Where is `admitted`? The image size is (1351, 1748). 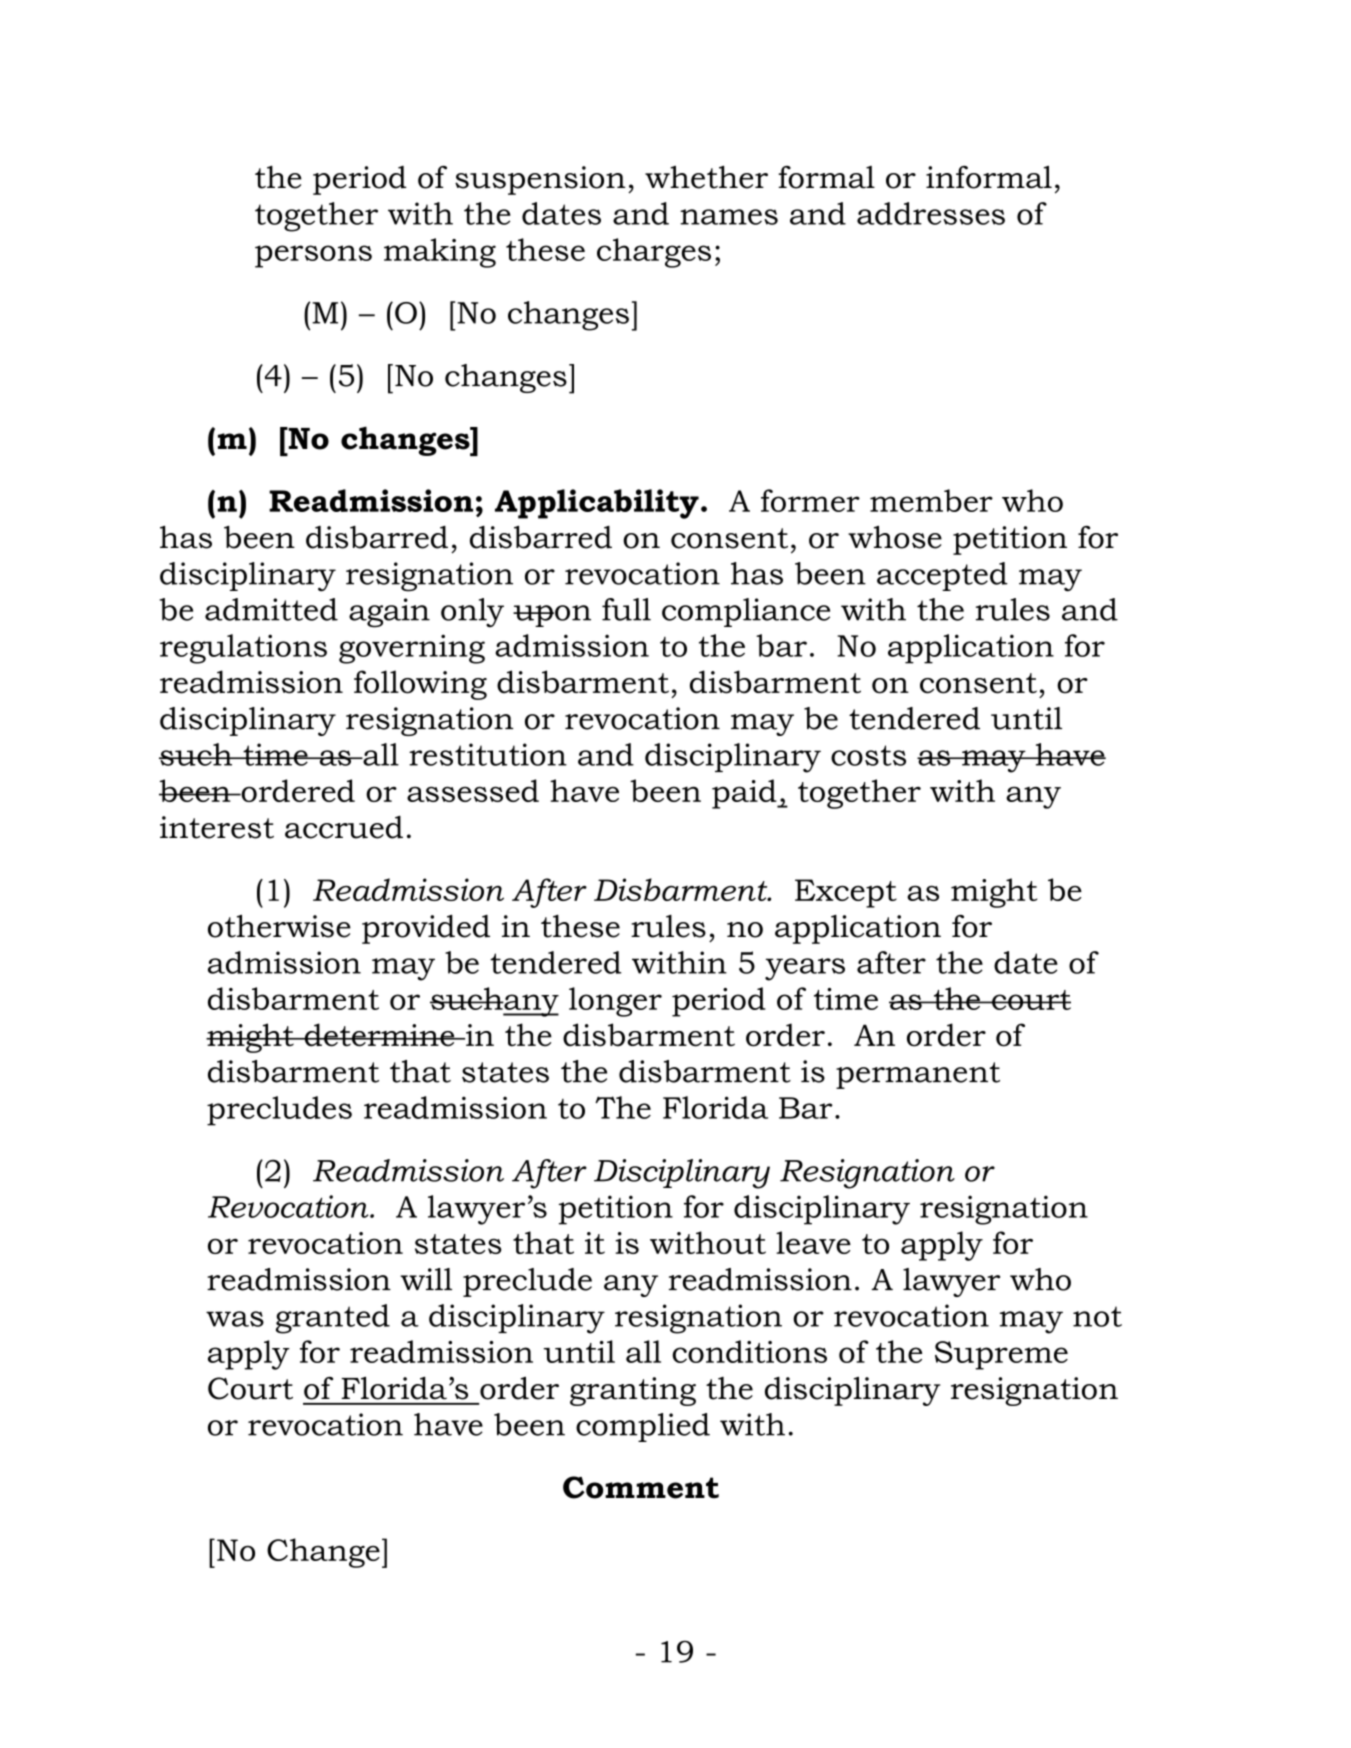 admitted is located at coordinates (271, 609).
